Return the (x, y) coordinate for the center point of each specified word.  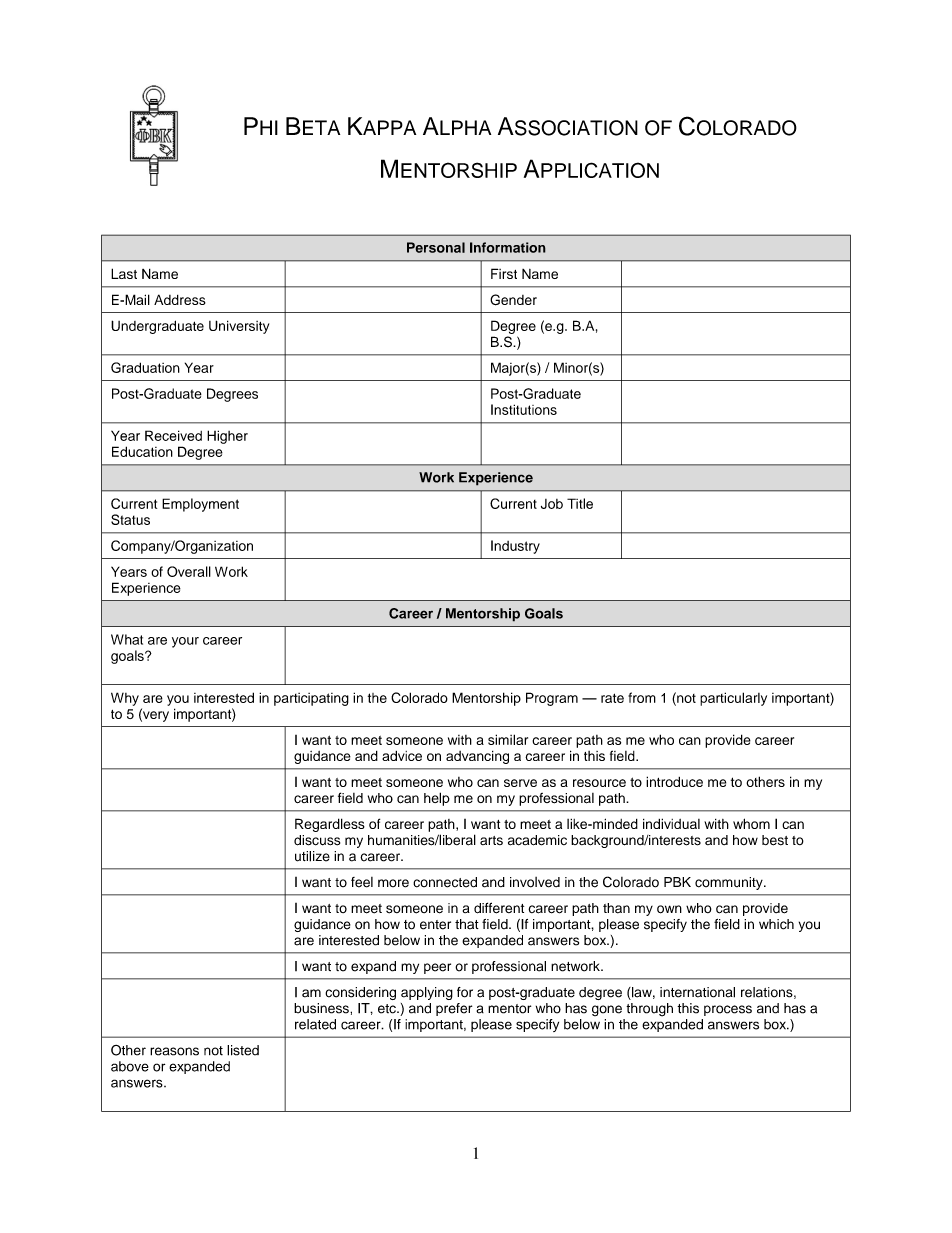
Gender (513, 300)
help (437, 799)
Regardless (330, 825)
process (728, 1010)
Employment (200, 505)
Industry (515, 547)
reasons (174, 1051)
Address (180, 299)
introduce (674, 781)
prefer (454, 1009)
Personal (436, 247)
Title (580, 503)
